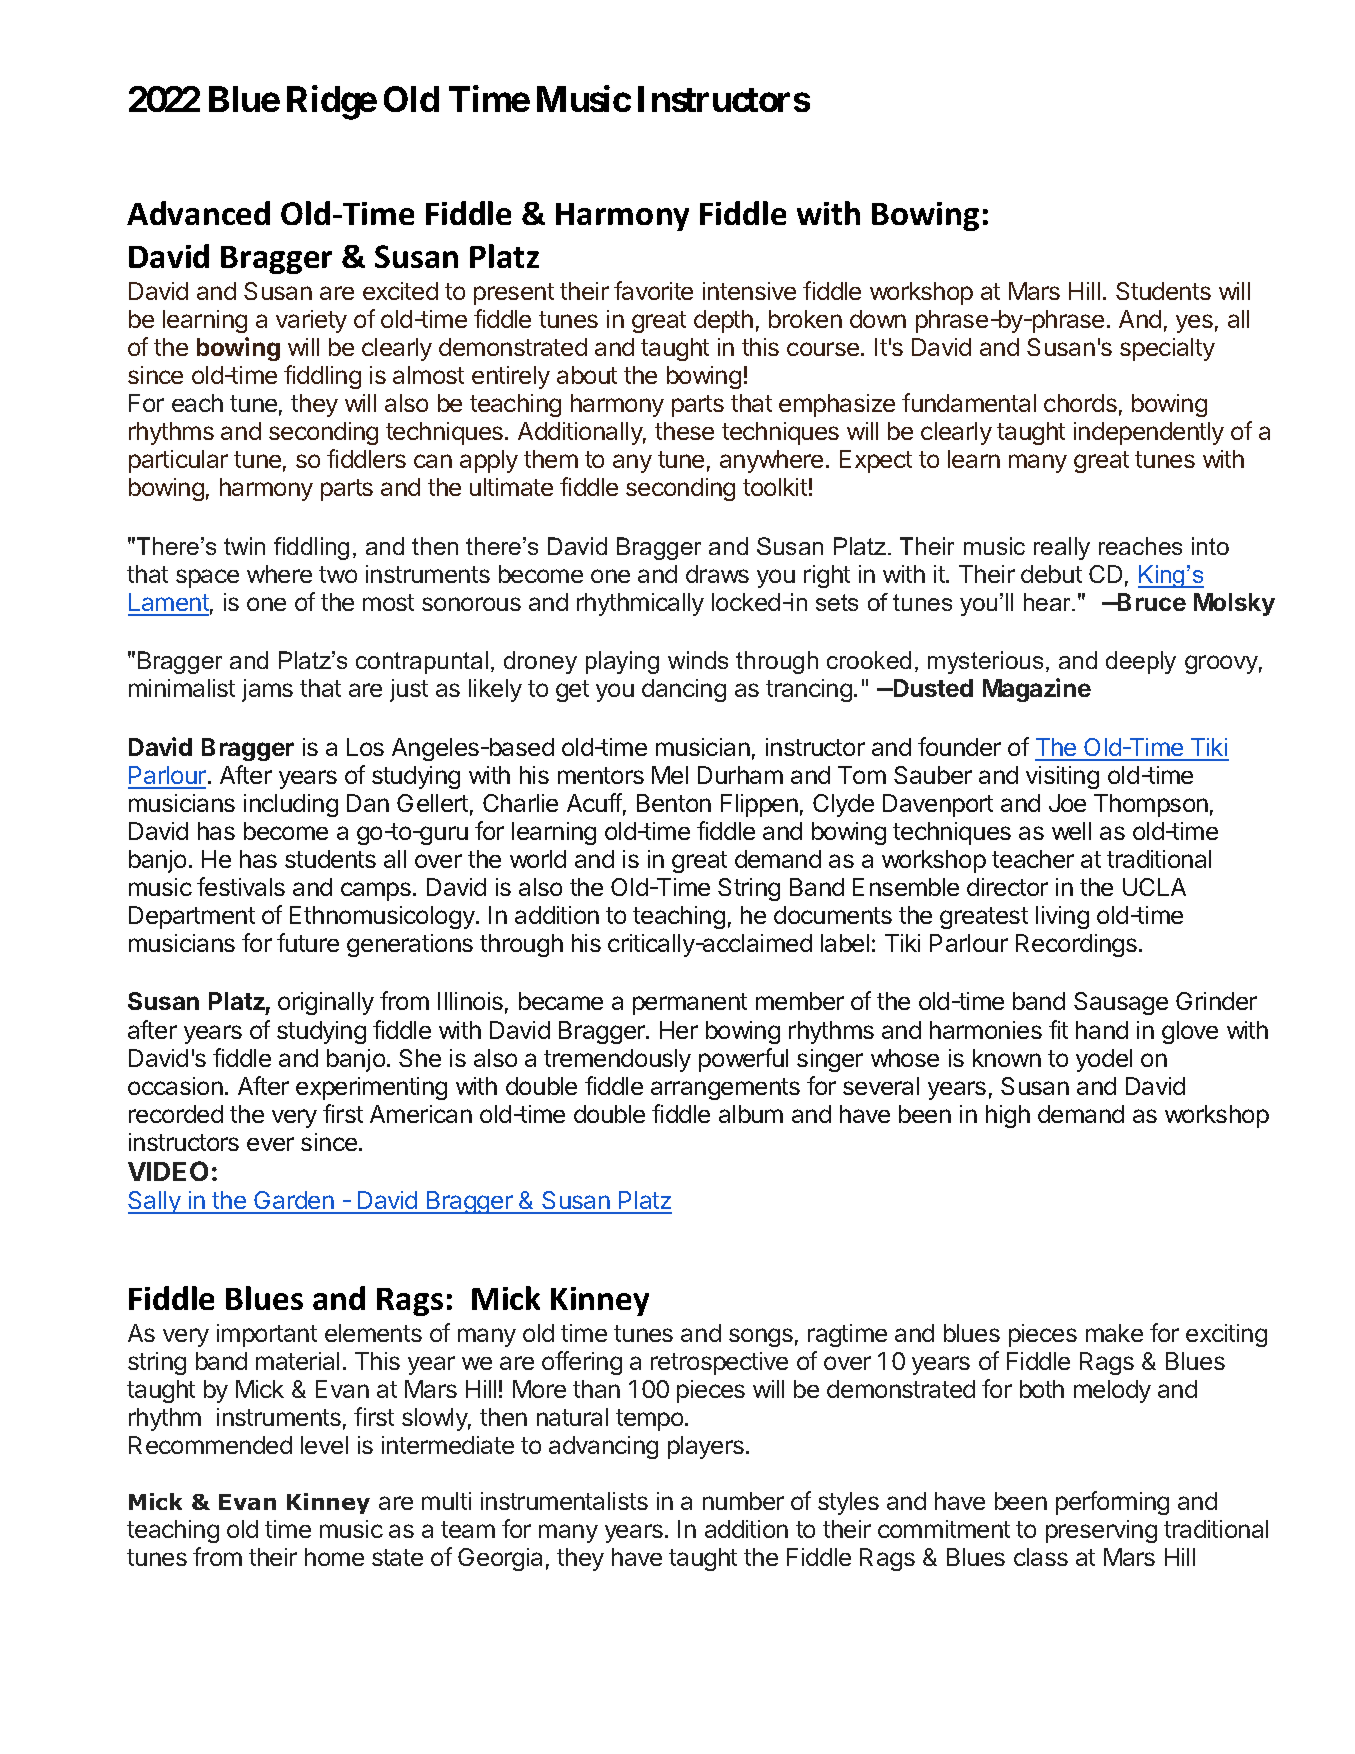 The image size is (1355, 1754). Describe the element at coordinates (198, 213) in the screenshot. I see `Advanced` at that location.
